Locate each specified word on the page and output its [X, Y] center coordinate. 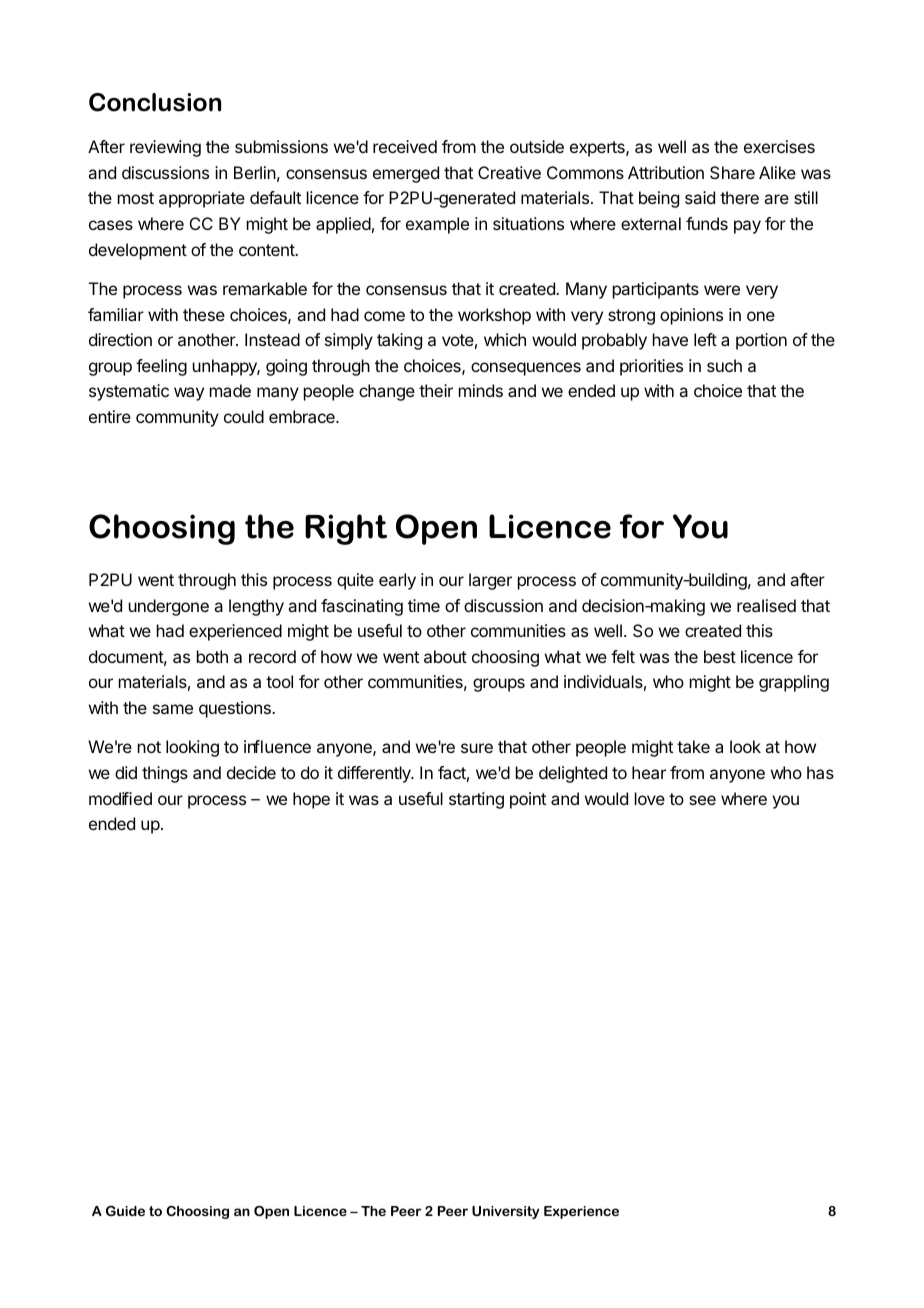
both [212, 656]
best [720, 656]
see [702, 800]
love [650, 798]
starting [476, 800]
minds [481, 390]
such [724, 365]
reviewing [165, 148]
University [505, 1212]
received [405, 146]
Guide [125, 1211]
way [189, 394]
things [165, 774]
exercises [779, 146]
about [445, 656]
